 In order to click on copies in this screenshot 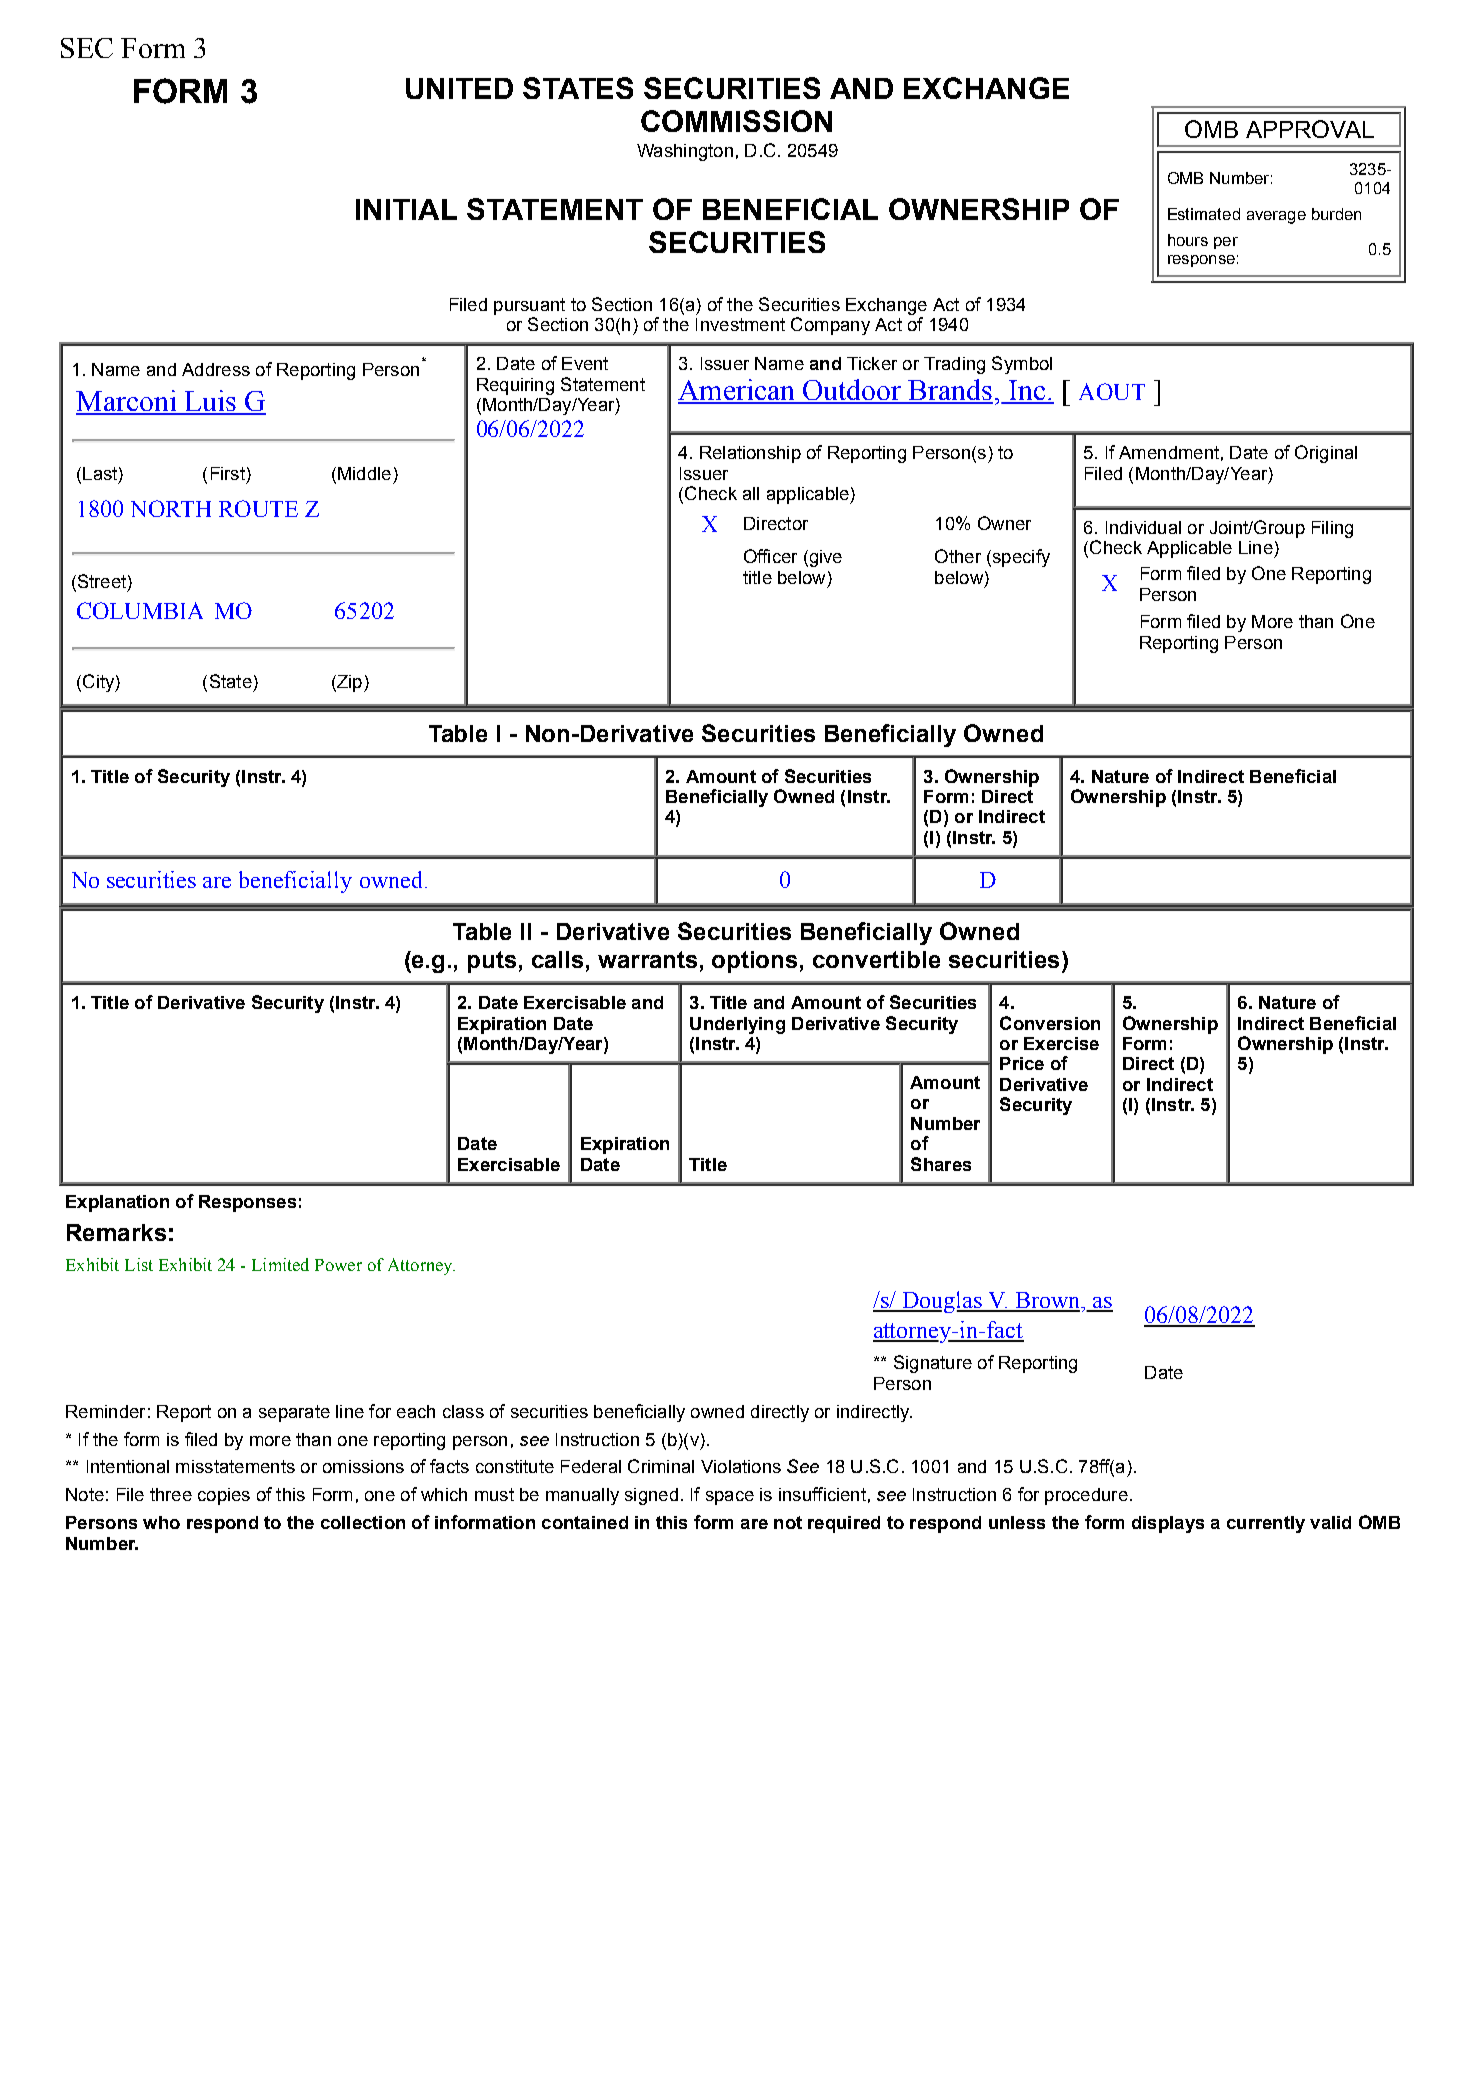, I will do `click(224, 1496)`.
